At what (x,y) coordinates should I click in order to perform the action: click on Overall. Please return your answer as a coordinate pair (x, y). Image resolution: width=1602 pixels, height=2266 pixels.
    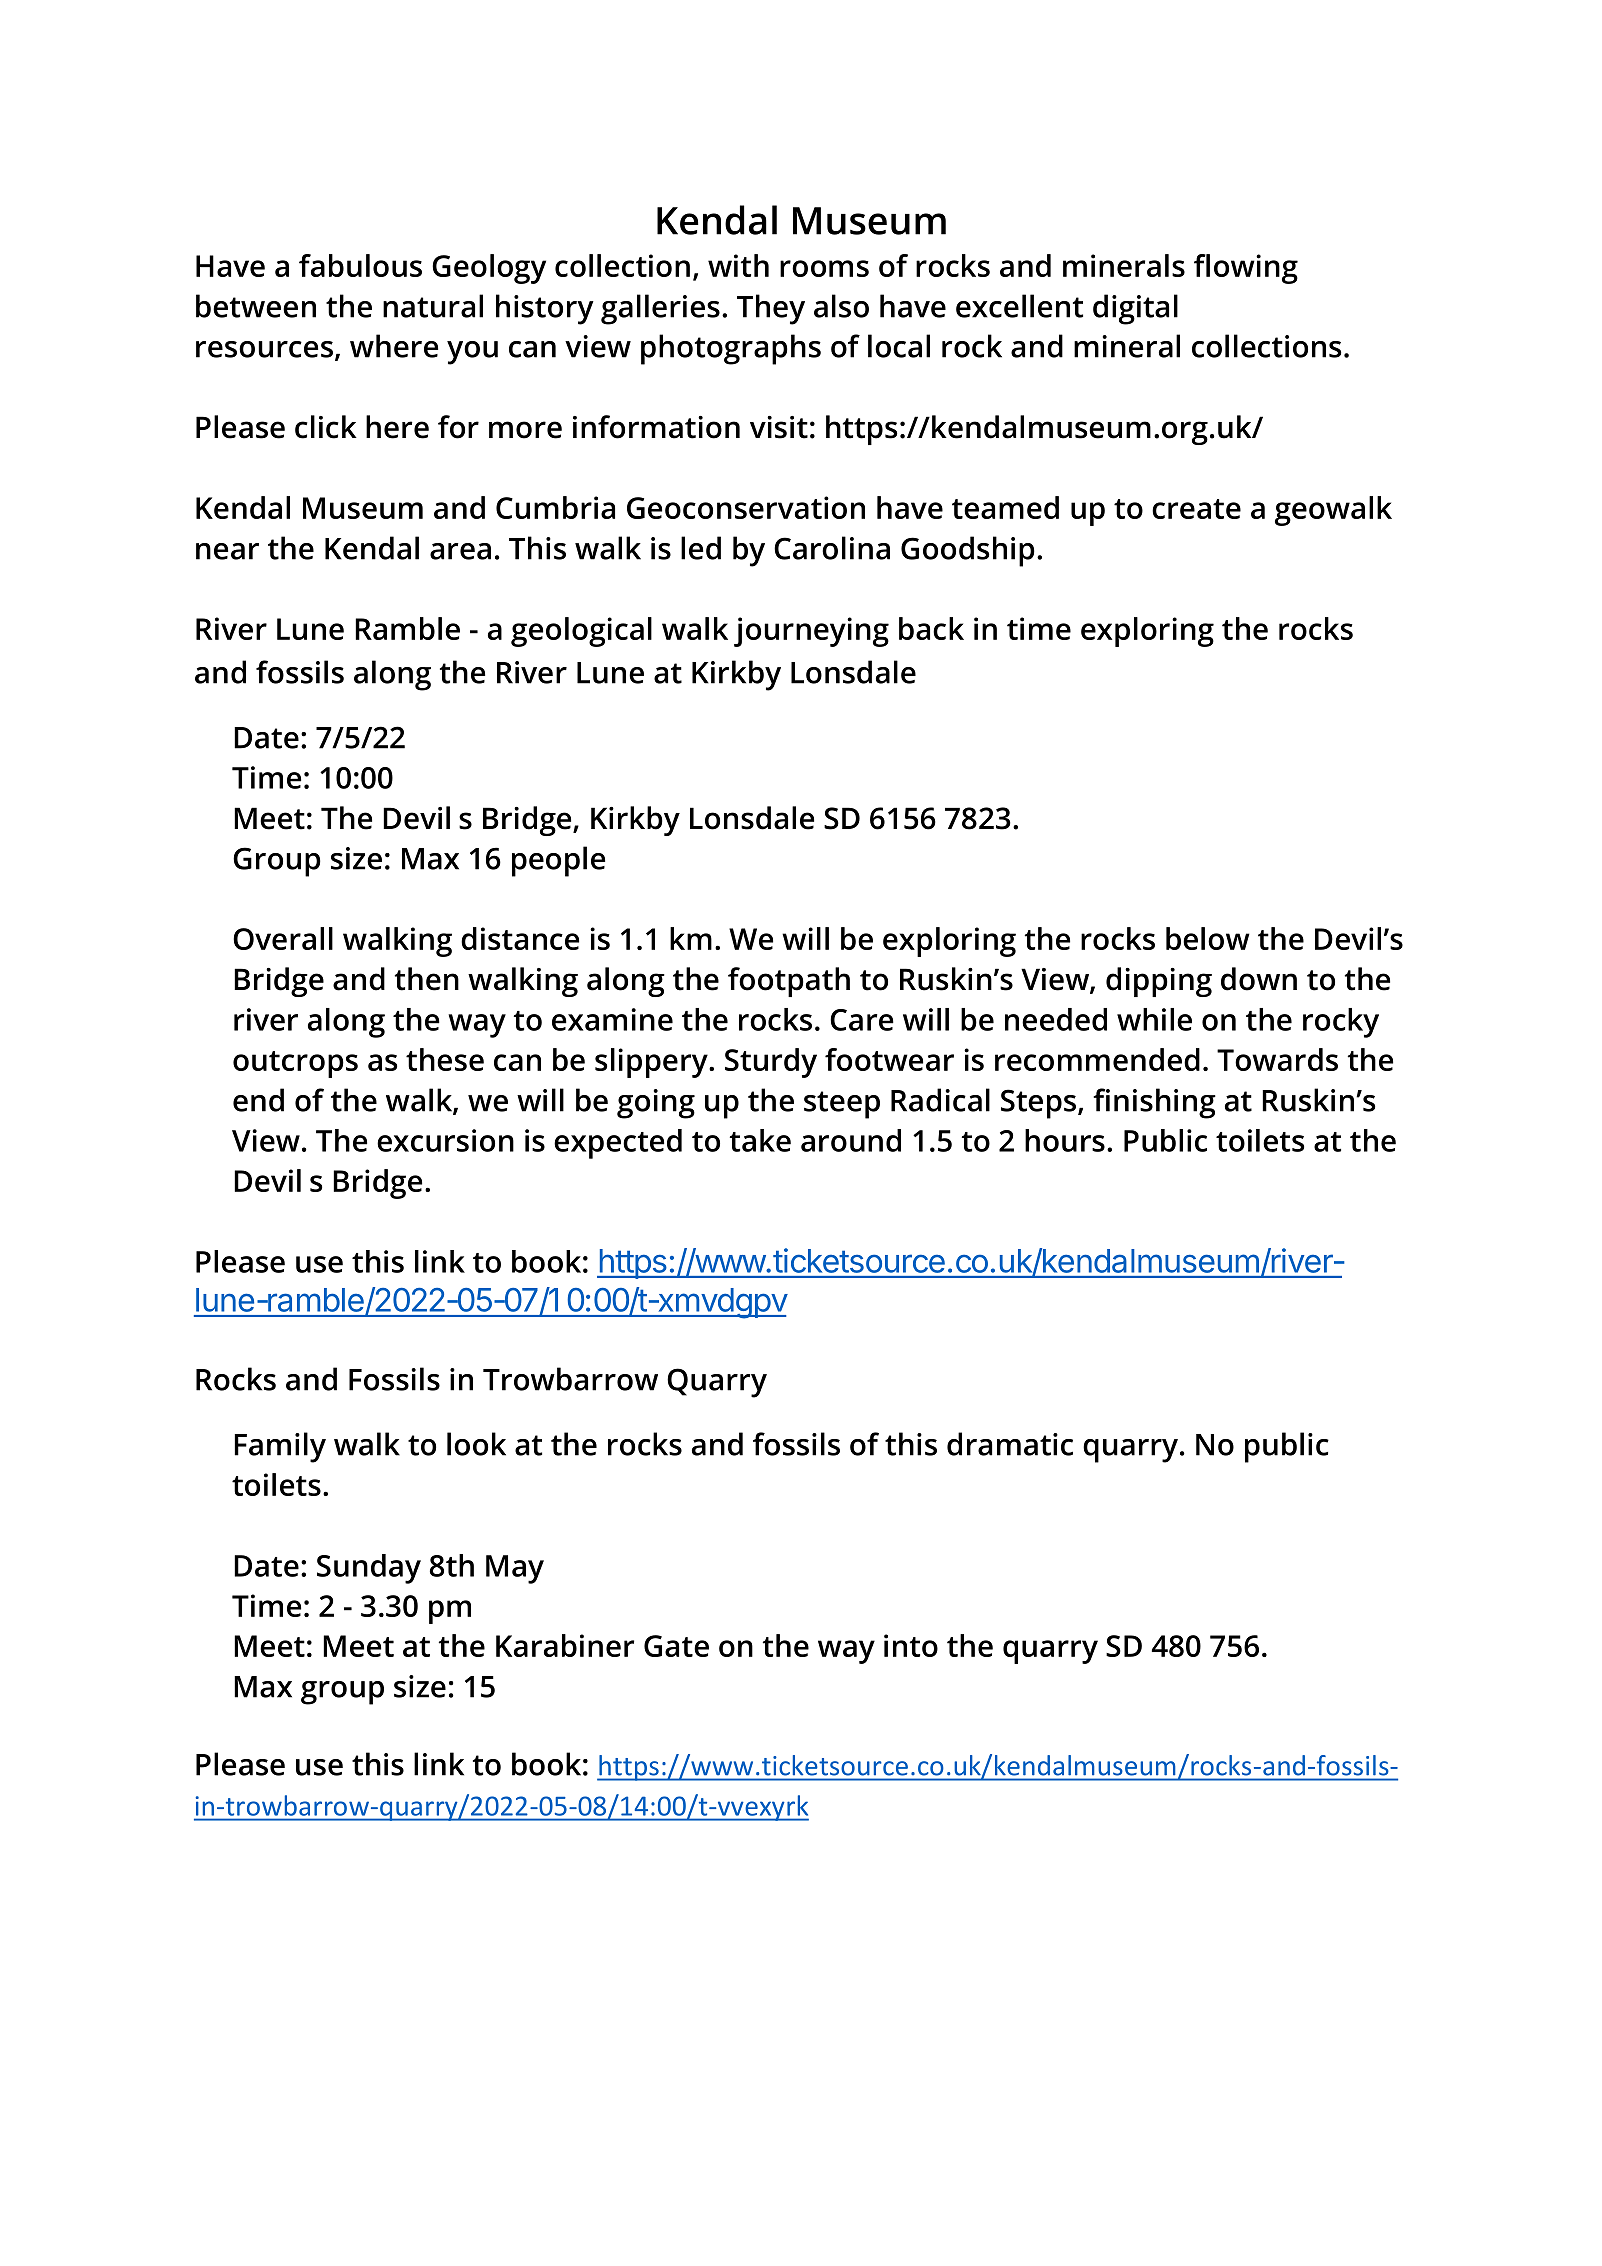
    Looking at the image, I should click on (283, 938).
